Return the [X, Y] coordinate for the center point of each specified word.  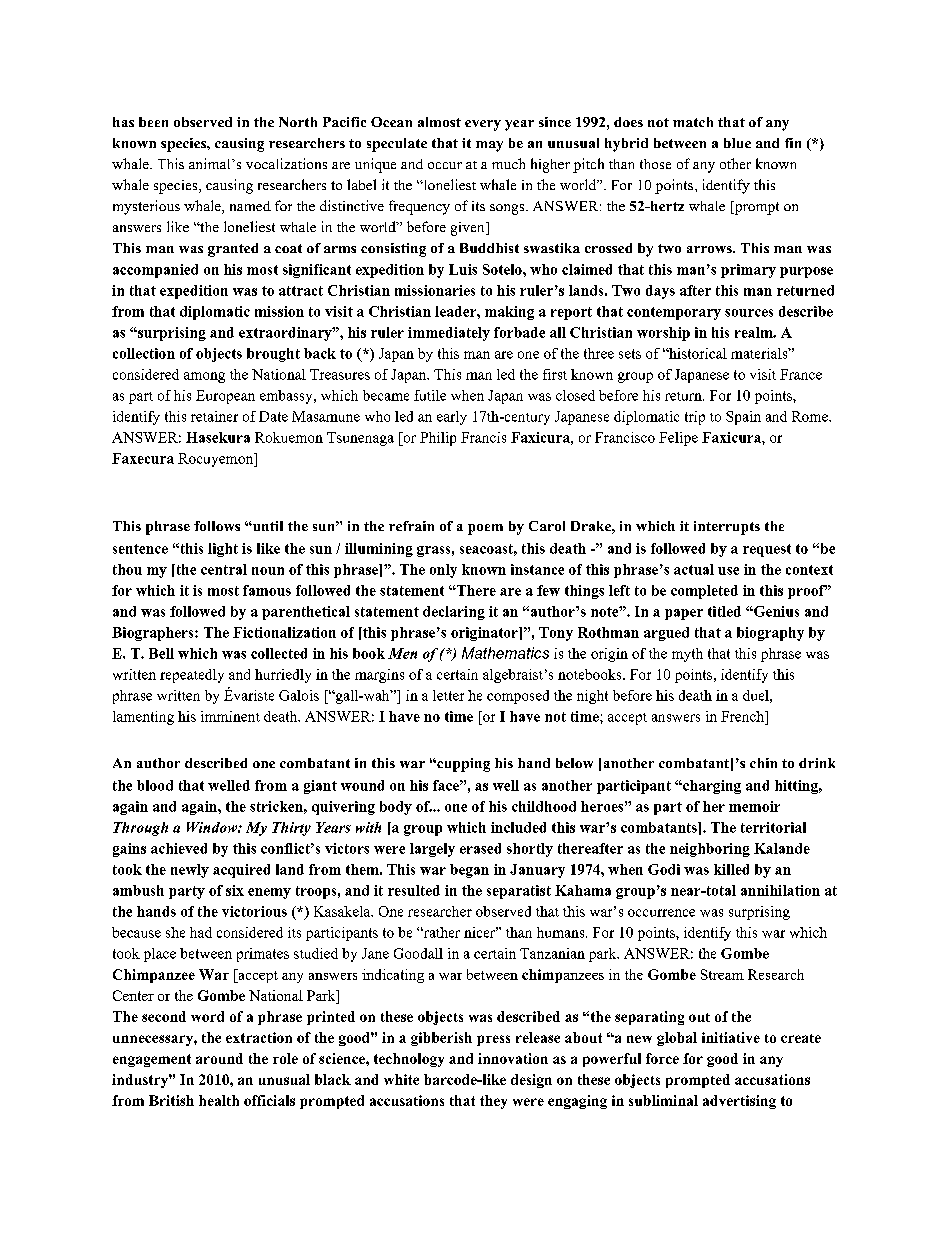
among [204, 377]
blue [737, 143]
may [489, 146]
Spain [743, 418]
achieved [179, 848]
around [219, 1058]
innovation [513, 1058]
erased [480, 848]
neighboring [710, 850]
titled [724, 611]
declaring [454, 613]
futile [430, 395]
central [224, 569]
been [153, 122]
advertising [739, 1102]
